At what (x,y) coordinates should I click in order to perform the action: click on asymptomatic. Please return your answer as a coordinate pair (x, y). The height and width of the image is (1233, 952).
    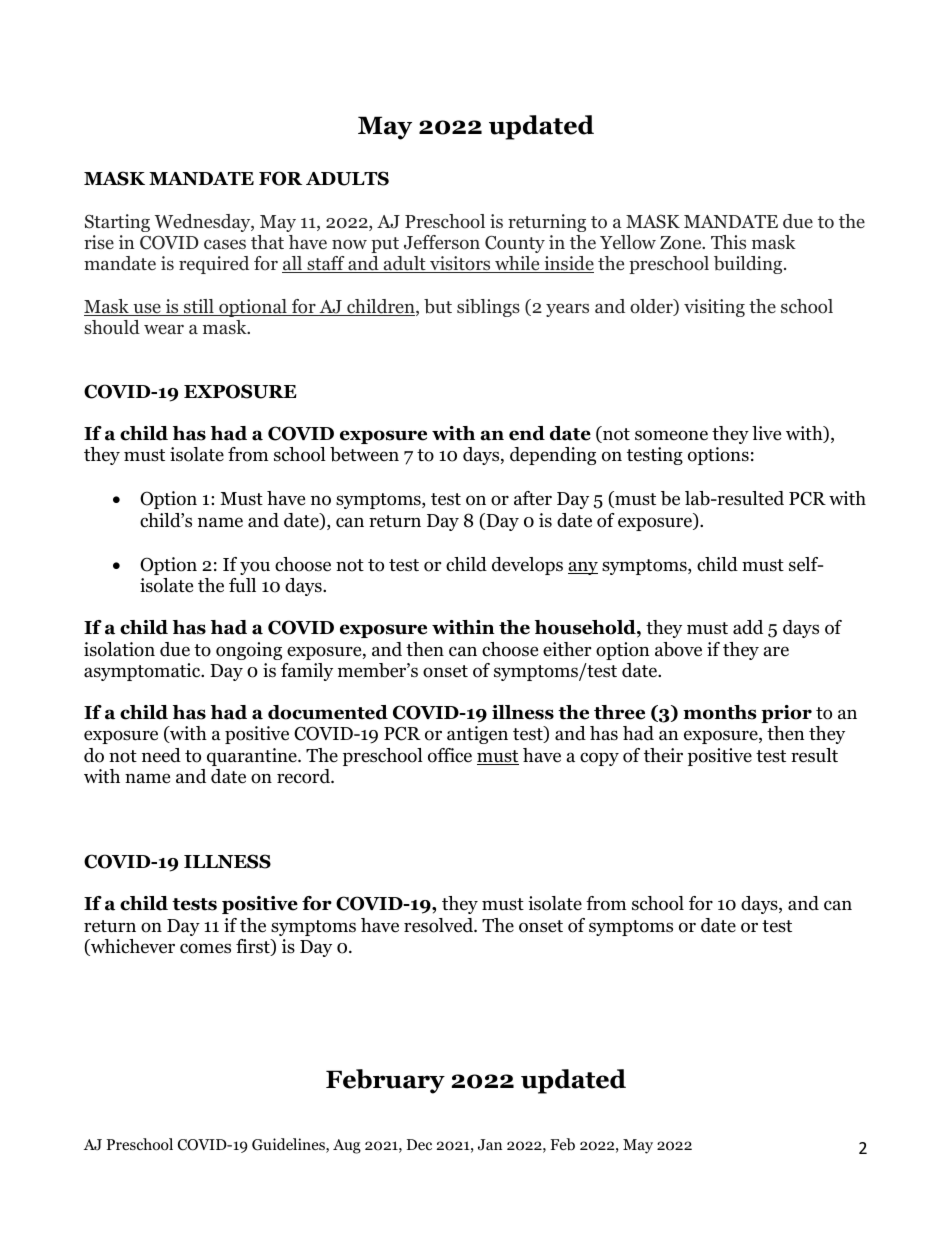
    Looking at the image, I should click on (143, 672).
